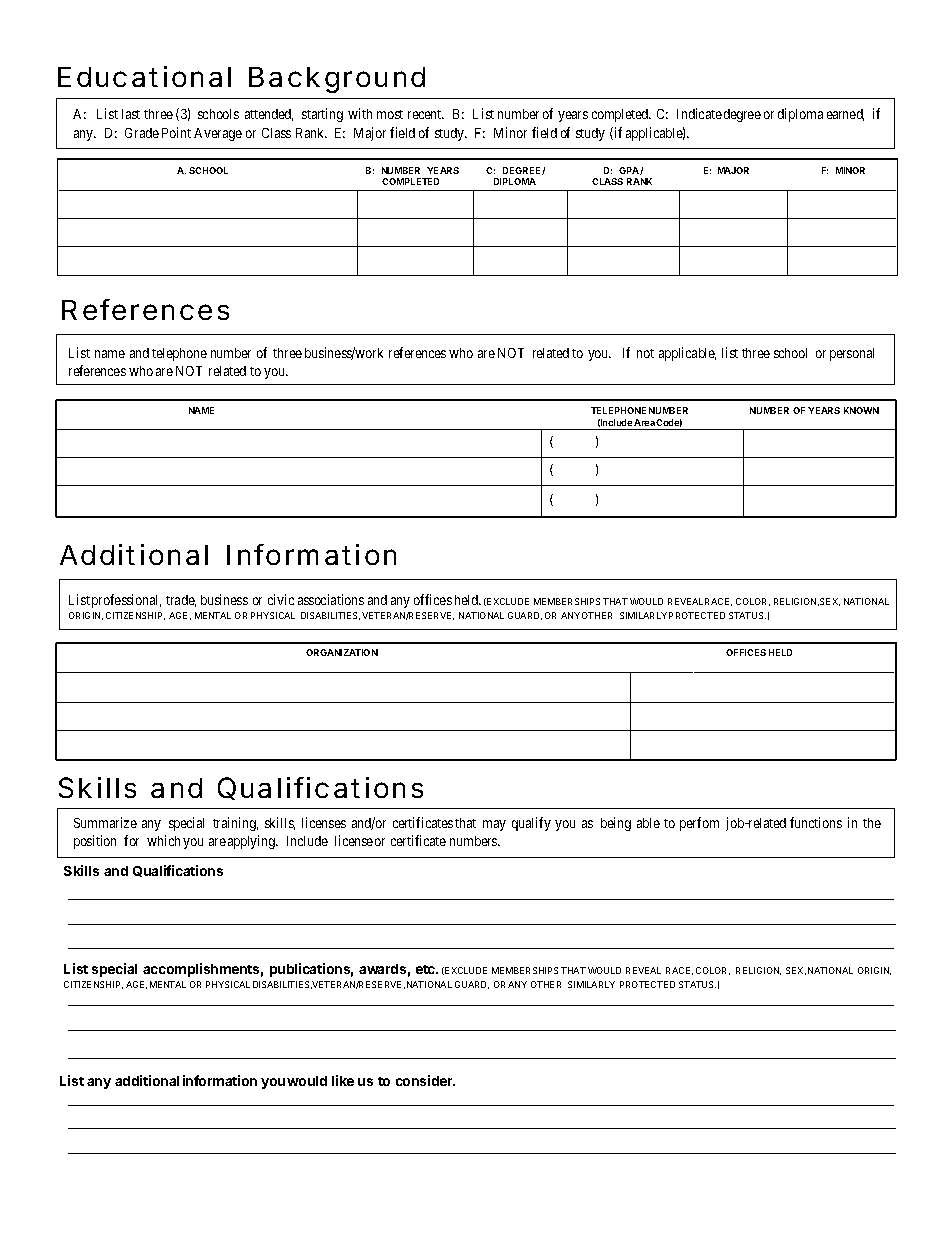 The height and width of the image is (1233, 952). I want to click on may, so click(494, 825).
